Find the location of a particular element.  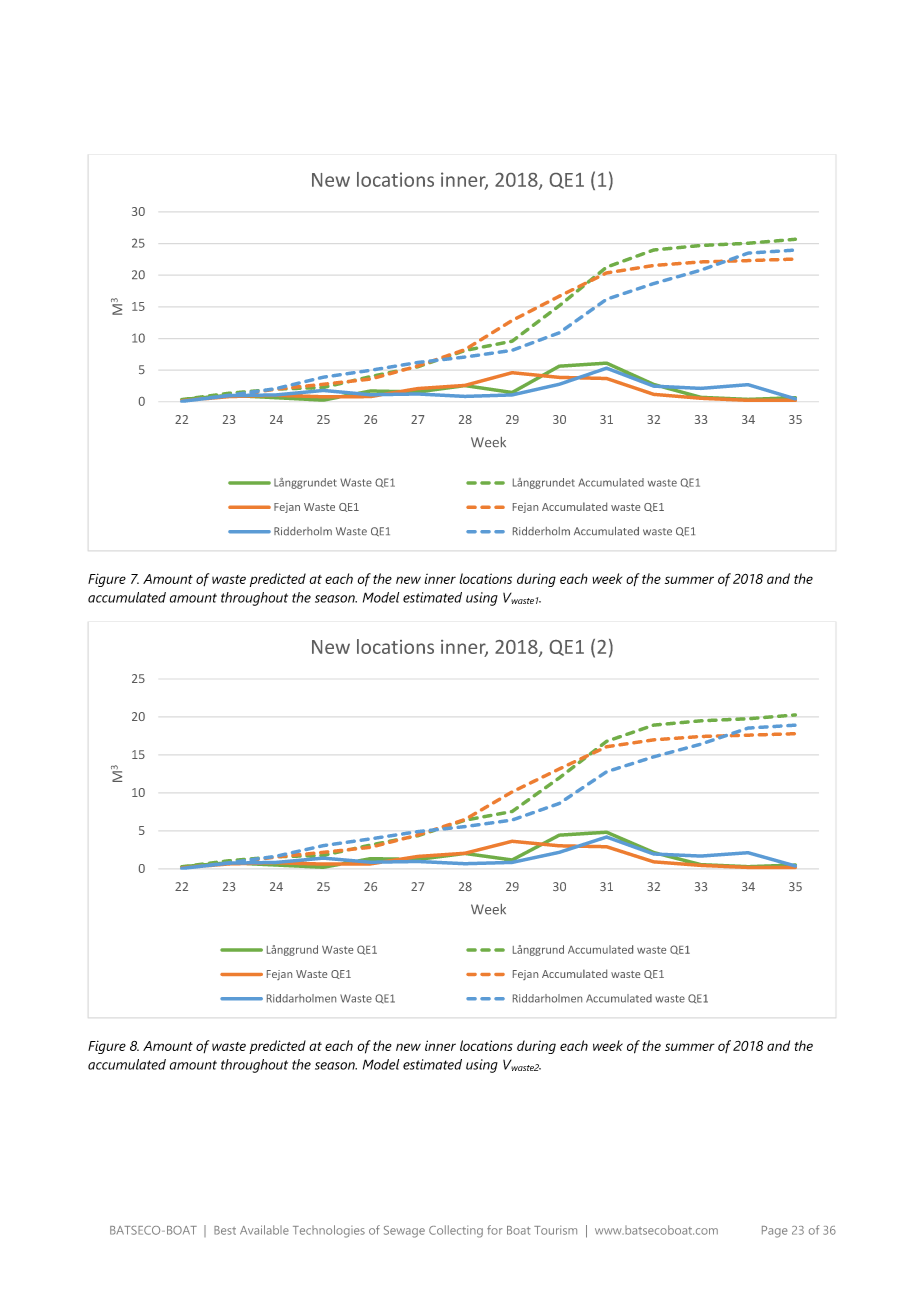

Sewage is located at coordinates (404, 1232).
